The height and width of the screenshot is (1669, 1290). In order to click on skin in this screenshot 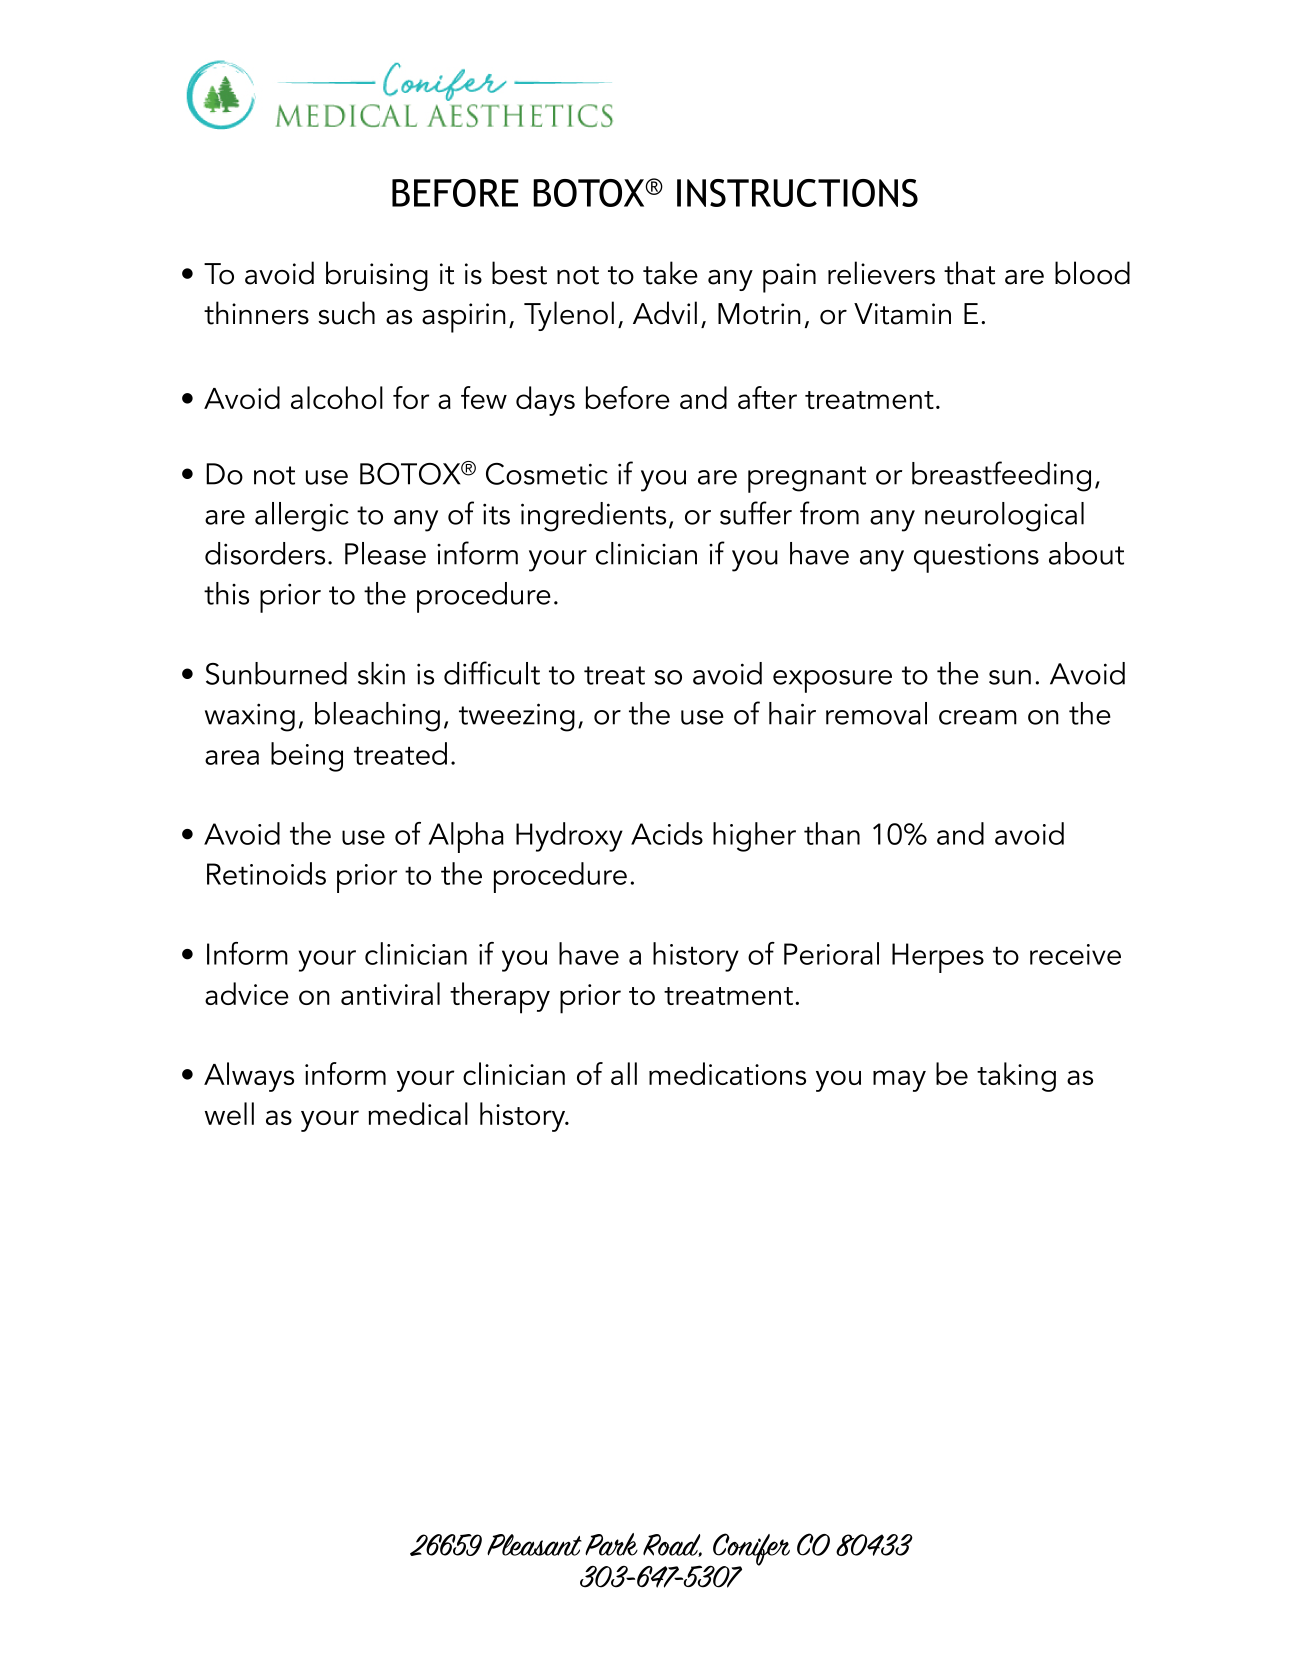, I will do `click(381, 673)`.
